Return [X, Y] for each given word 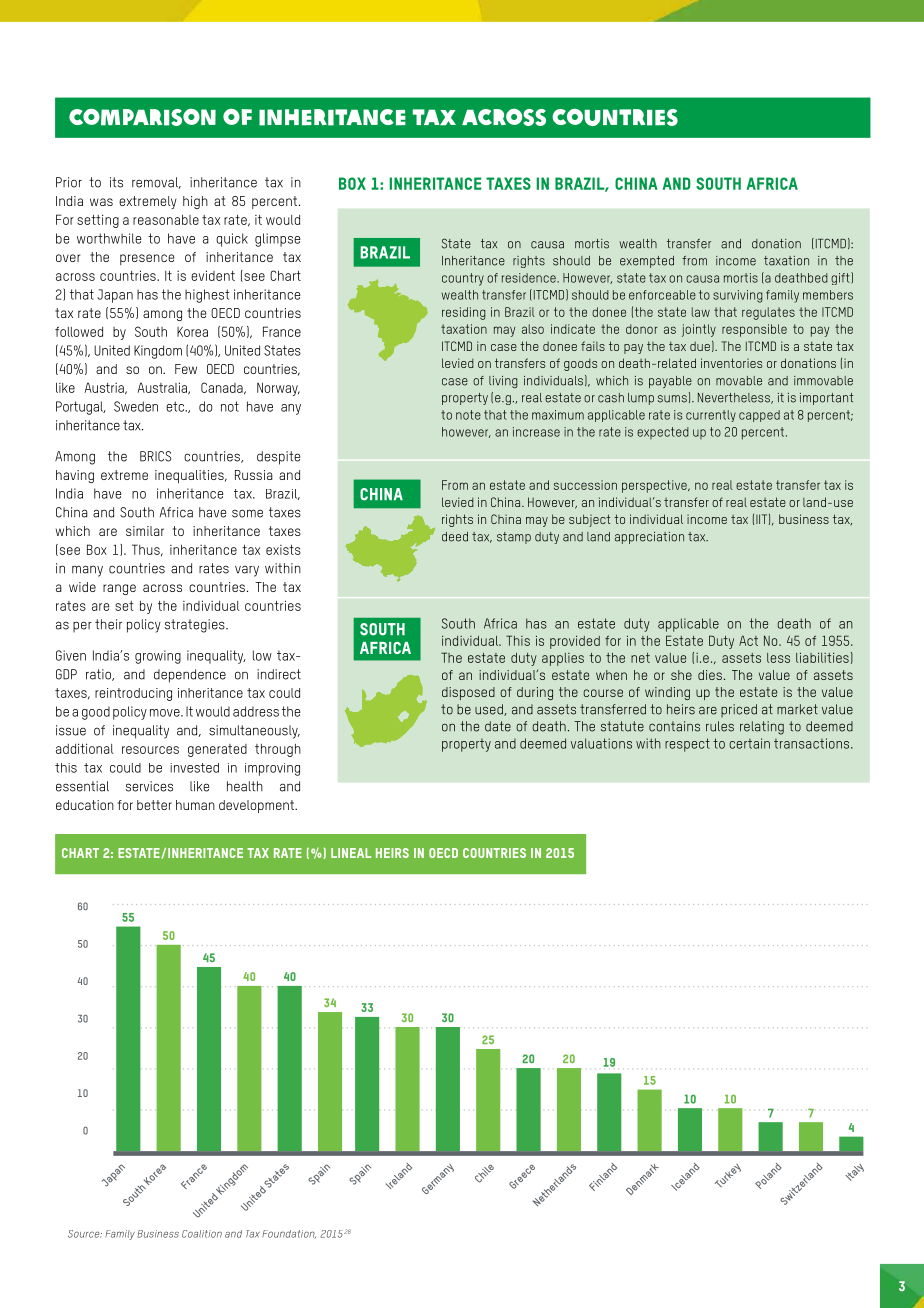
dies [710, 675]
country [463, 279]
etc [176, 406]
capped [759, 416]
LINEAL [351, 853]
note [468, 415]
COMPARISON [142, 117]
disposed [468, 693]
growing [158, 657]
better [154, 805]
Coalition [202, 1234]
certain [749, 743]
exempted [647, 262]
